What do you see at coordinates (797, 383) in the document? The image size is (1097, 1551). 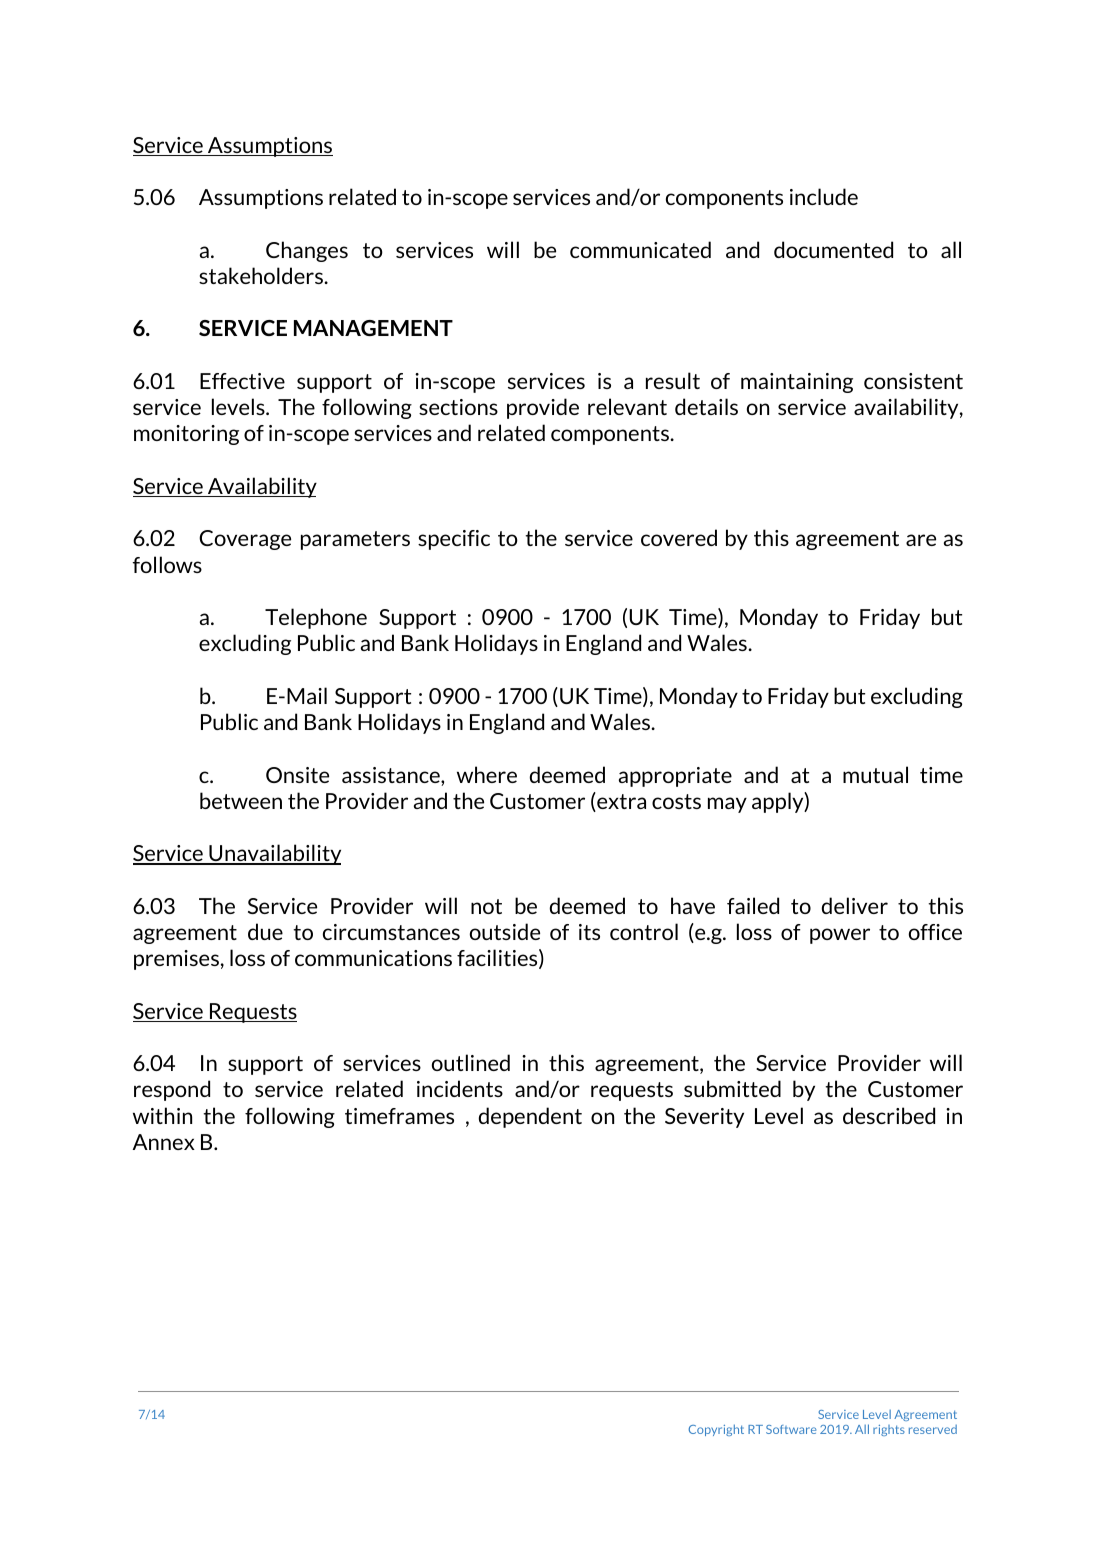 I see `maintaining` at bounding box center [797, 383].
